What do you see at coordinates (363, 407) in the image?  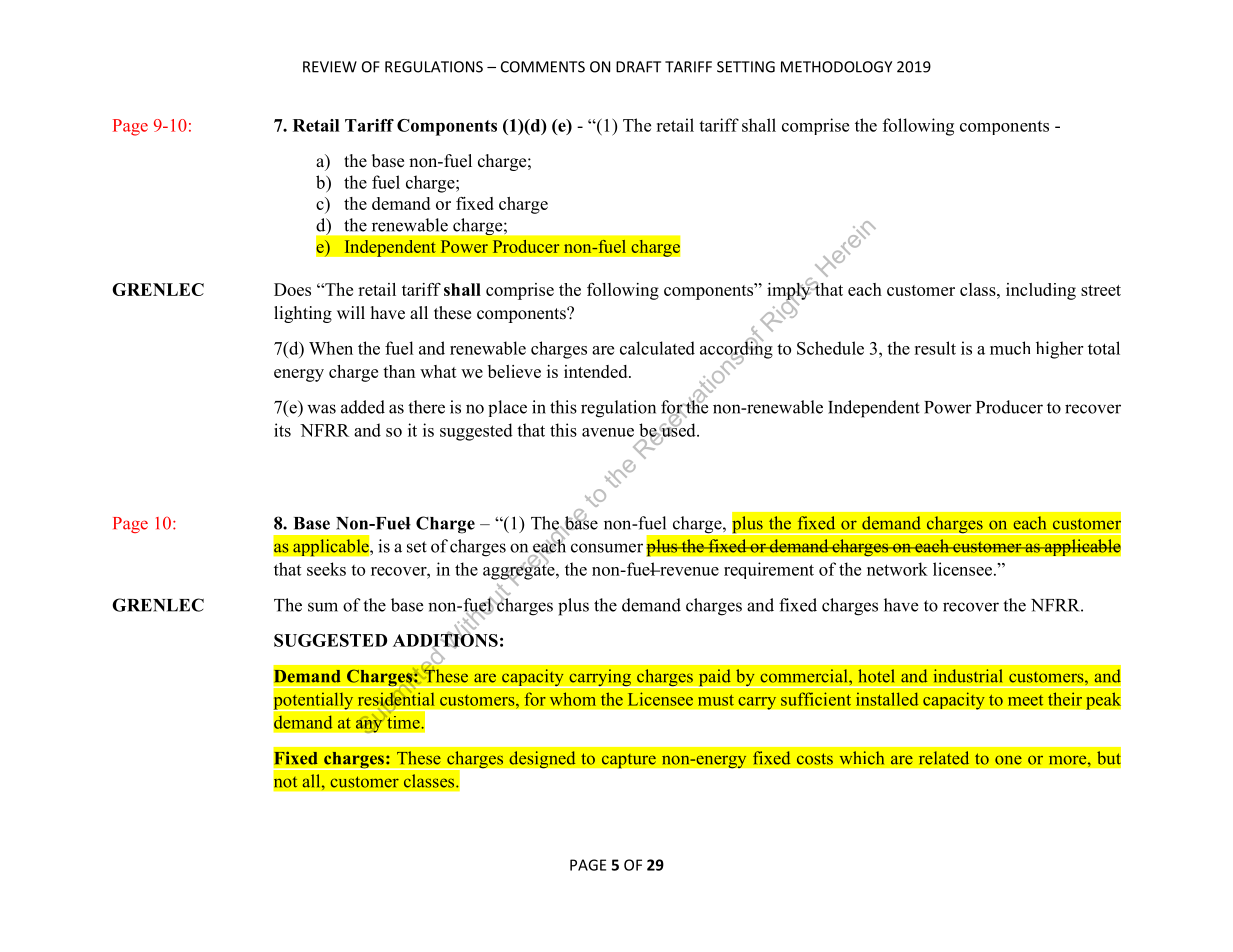 I see `added` at bounding box center [363, 407].
